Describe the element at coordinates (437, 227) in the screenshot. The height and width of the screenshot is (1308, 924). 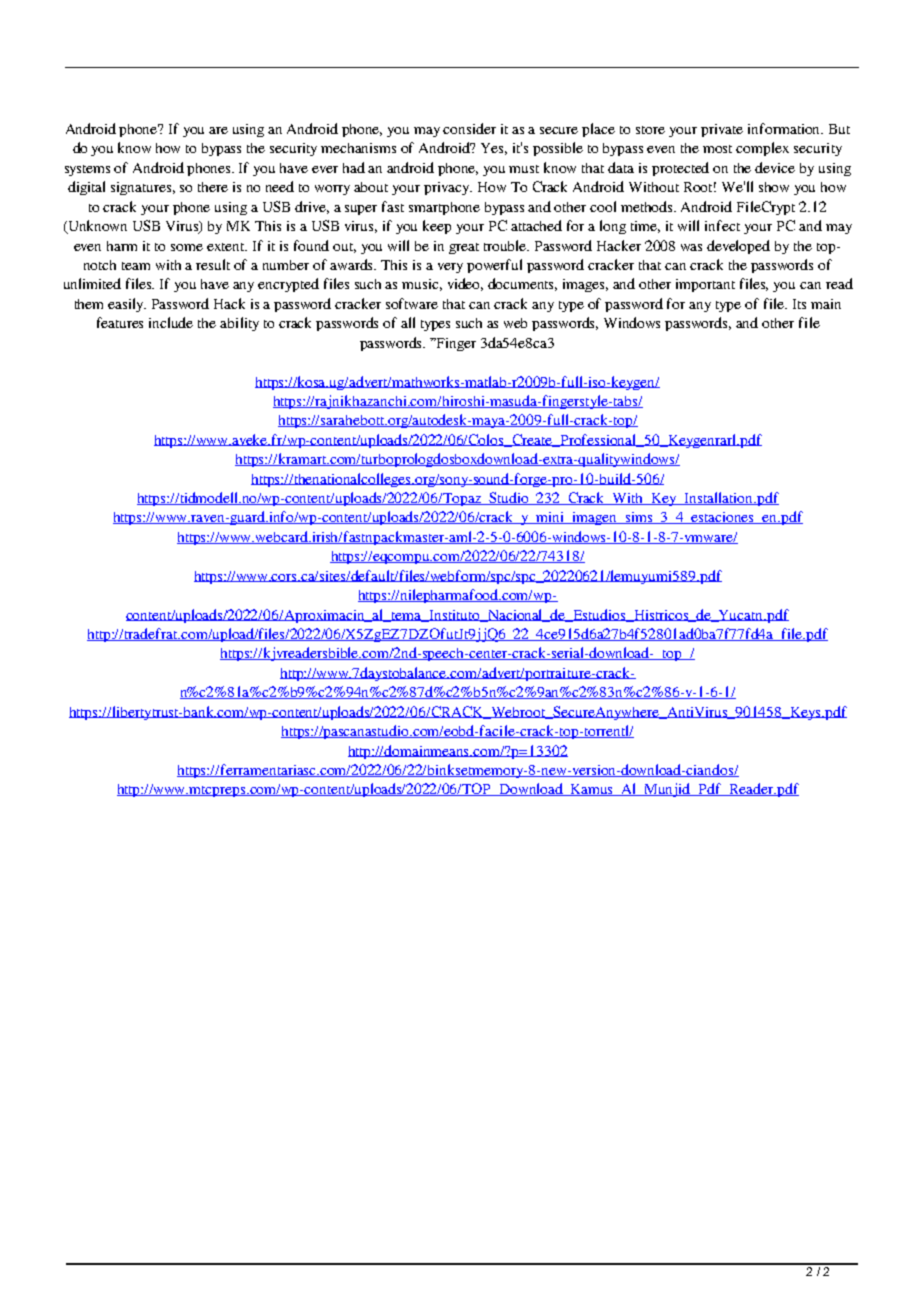
I see `keep` at that location.
